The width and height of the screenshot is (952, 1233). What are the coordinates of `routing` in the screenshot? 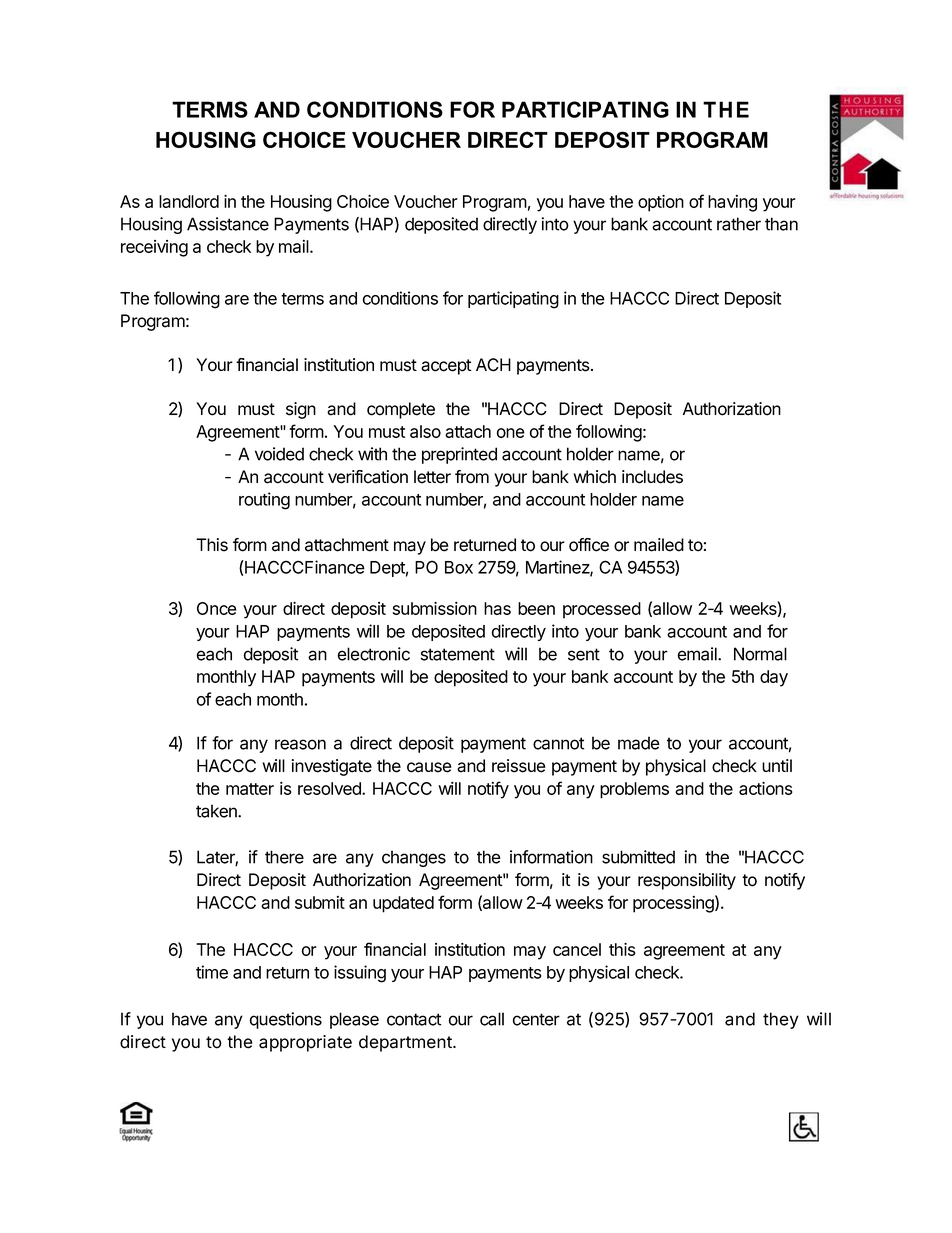 It's located at (264, 501).
